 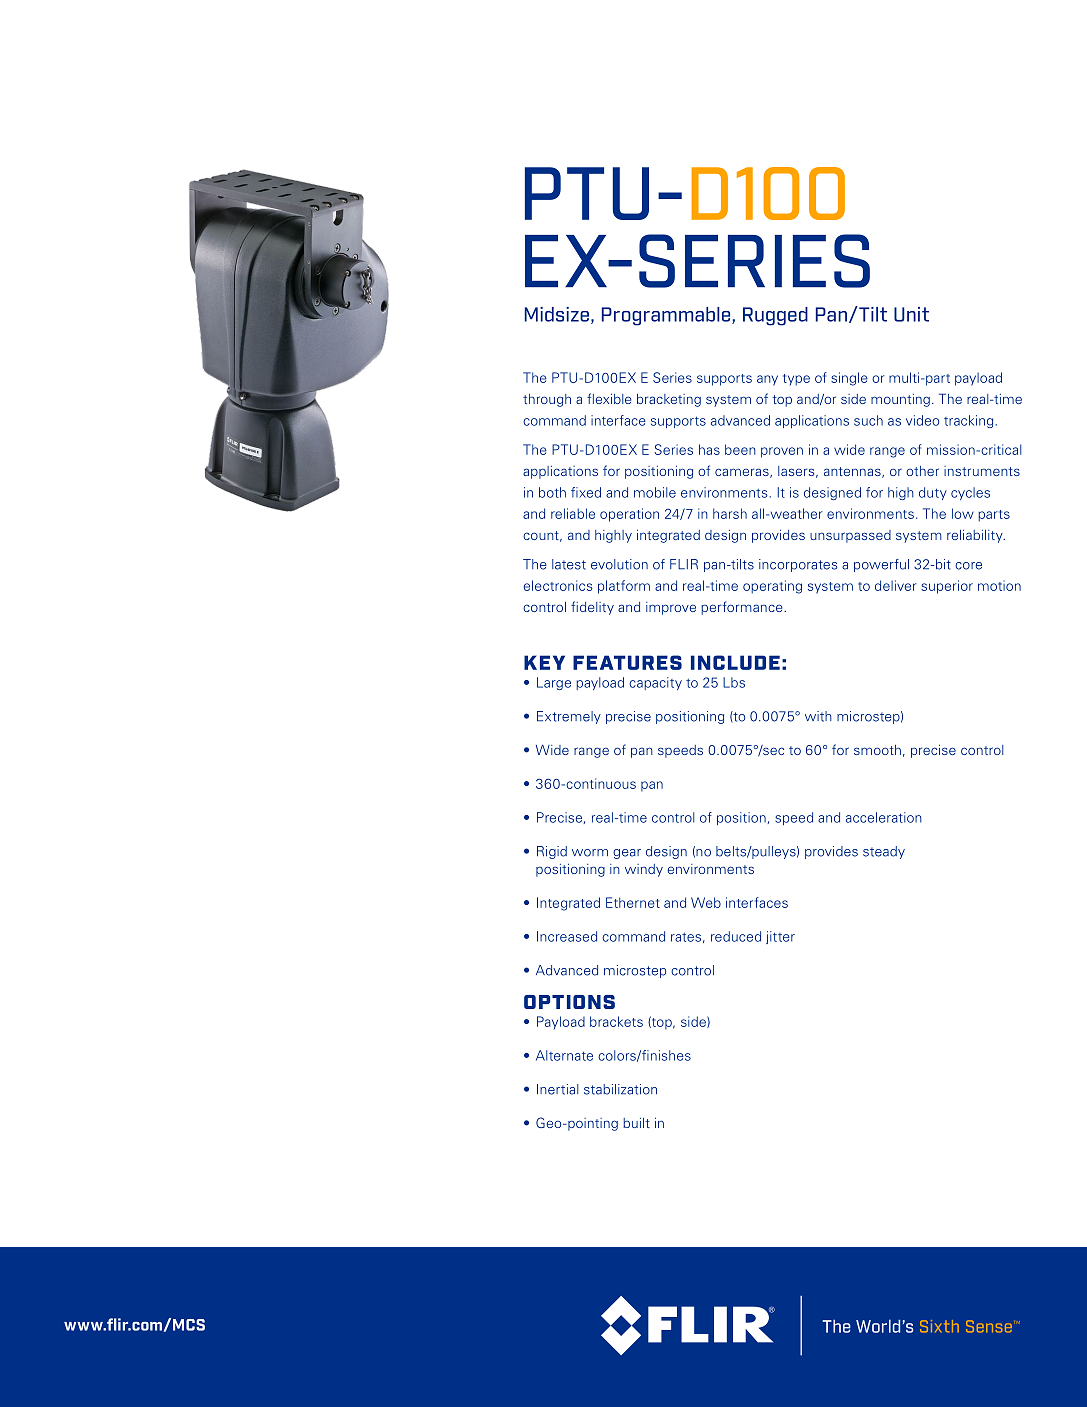 What do you see at coordinates (780, 937) in the page?
I see `jitter` at bounding box center [780, 937].
